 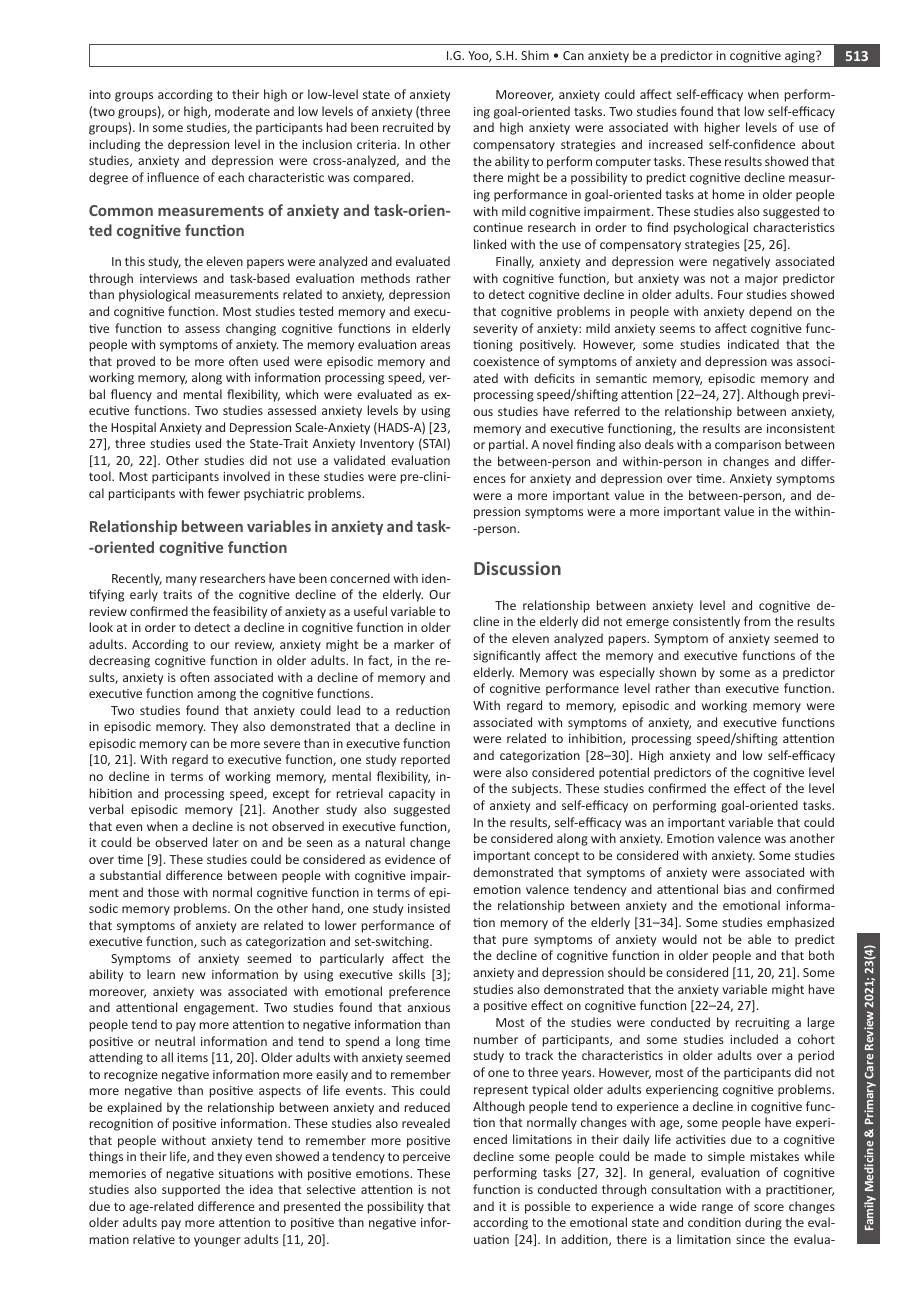 What do you see at coordinates (757, 621) in the document?
I see `from` at bounding box center [757, 621].
